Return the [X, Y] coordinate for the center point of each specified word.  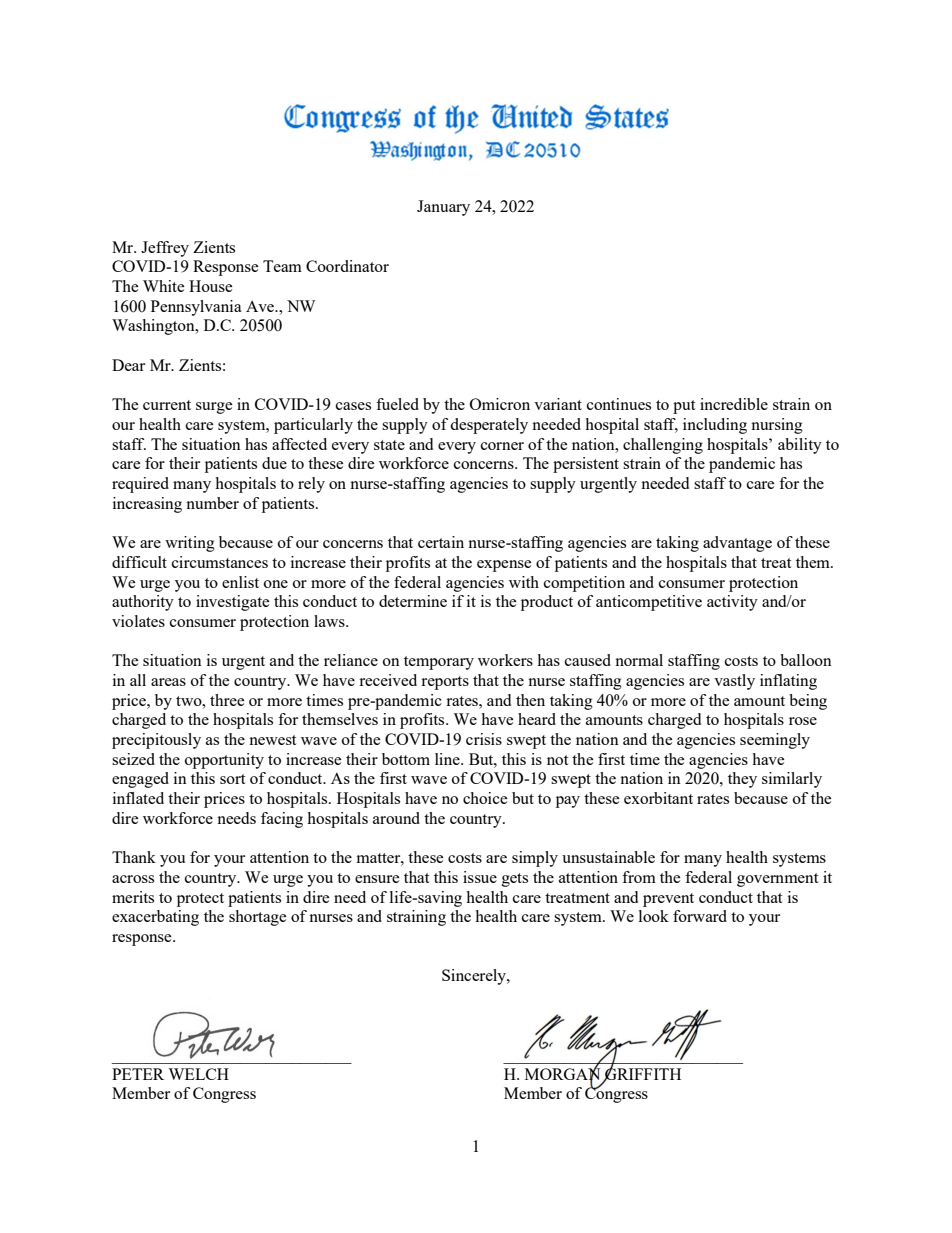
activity [732, 603]
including [715, 426]
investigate [232, 603]
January [443, 208]
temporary [439, 663]
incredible [734, 404]
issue [480, 877]
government [777, 880]
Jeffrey [165, 249]
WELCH [198, 1074]
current [167, 405]
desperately [489, 426]
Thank [134, 857]
